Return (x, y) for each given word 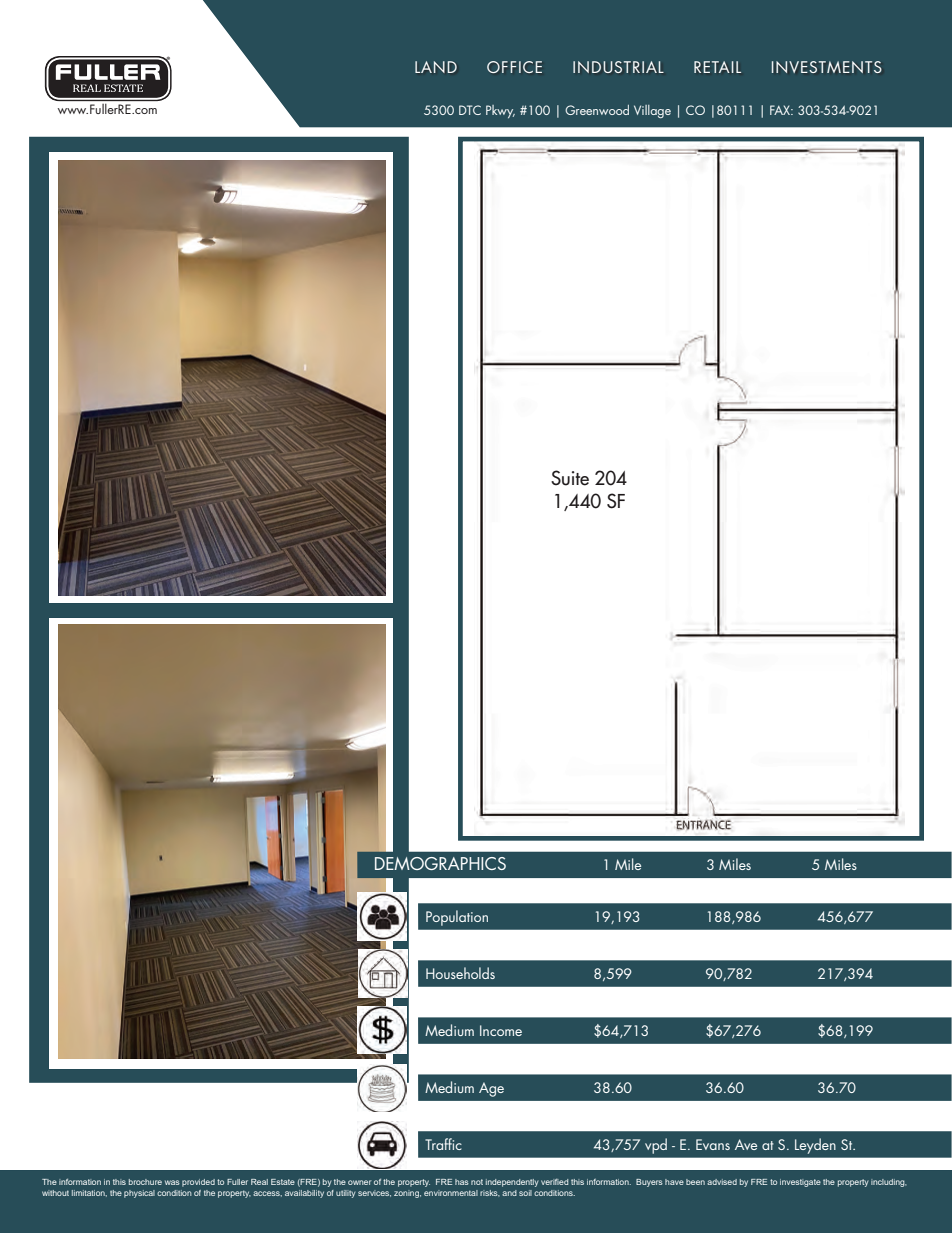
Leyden (815, 1146)
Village (652, 111)
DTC (470, 110)
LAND (436, 67)
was (172, 1182)
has (462, 1182)
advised (722, 1182)
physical (139, 1194)
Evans (713, 1144)
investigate (800, 1183)
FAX (781, 110)
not (477, 1182)
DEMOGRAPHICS (440, 863)
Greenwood (597, 110)
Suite (570, 478)
